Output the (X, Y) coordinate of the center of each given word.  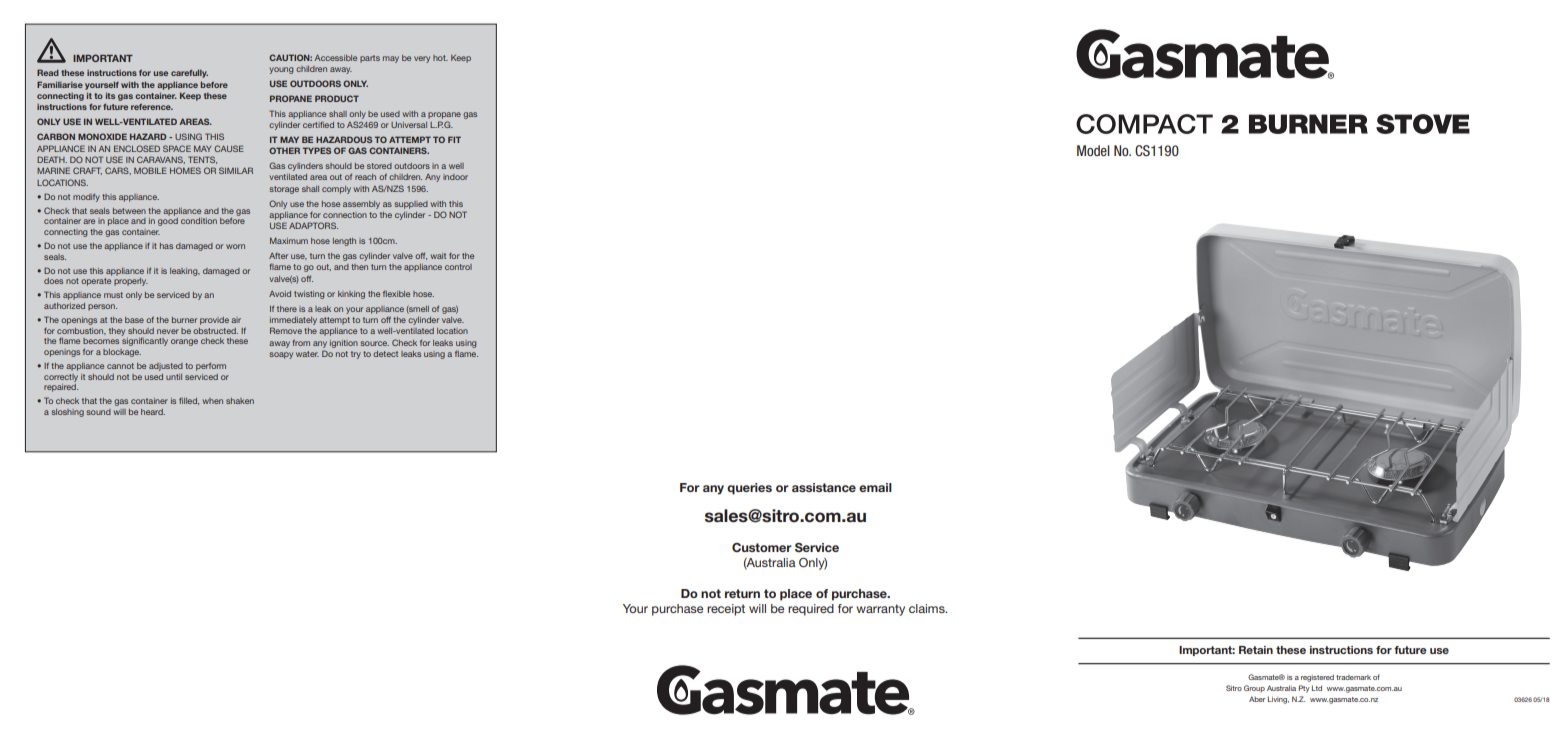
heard (153, 412)
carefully (189, 73)
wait (438, 256)
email (875, 487)
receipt (726, 610)
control (458, 267)
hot (440, 58)
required (811, 610)
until (174, 377)
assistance (824, 487)
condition (199, 221)
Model (1093, 150)
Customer (762, 547)
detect (385, 354)
